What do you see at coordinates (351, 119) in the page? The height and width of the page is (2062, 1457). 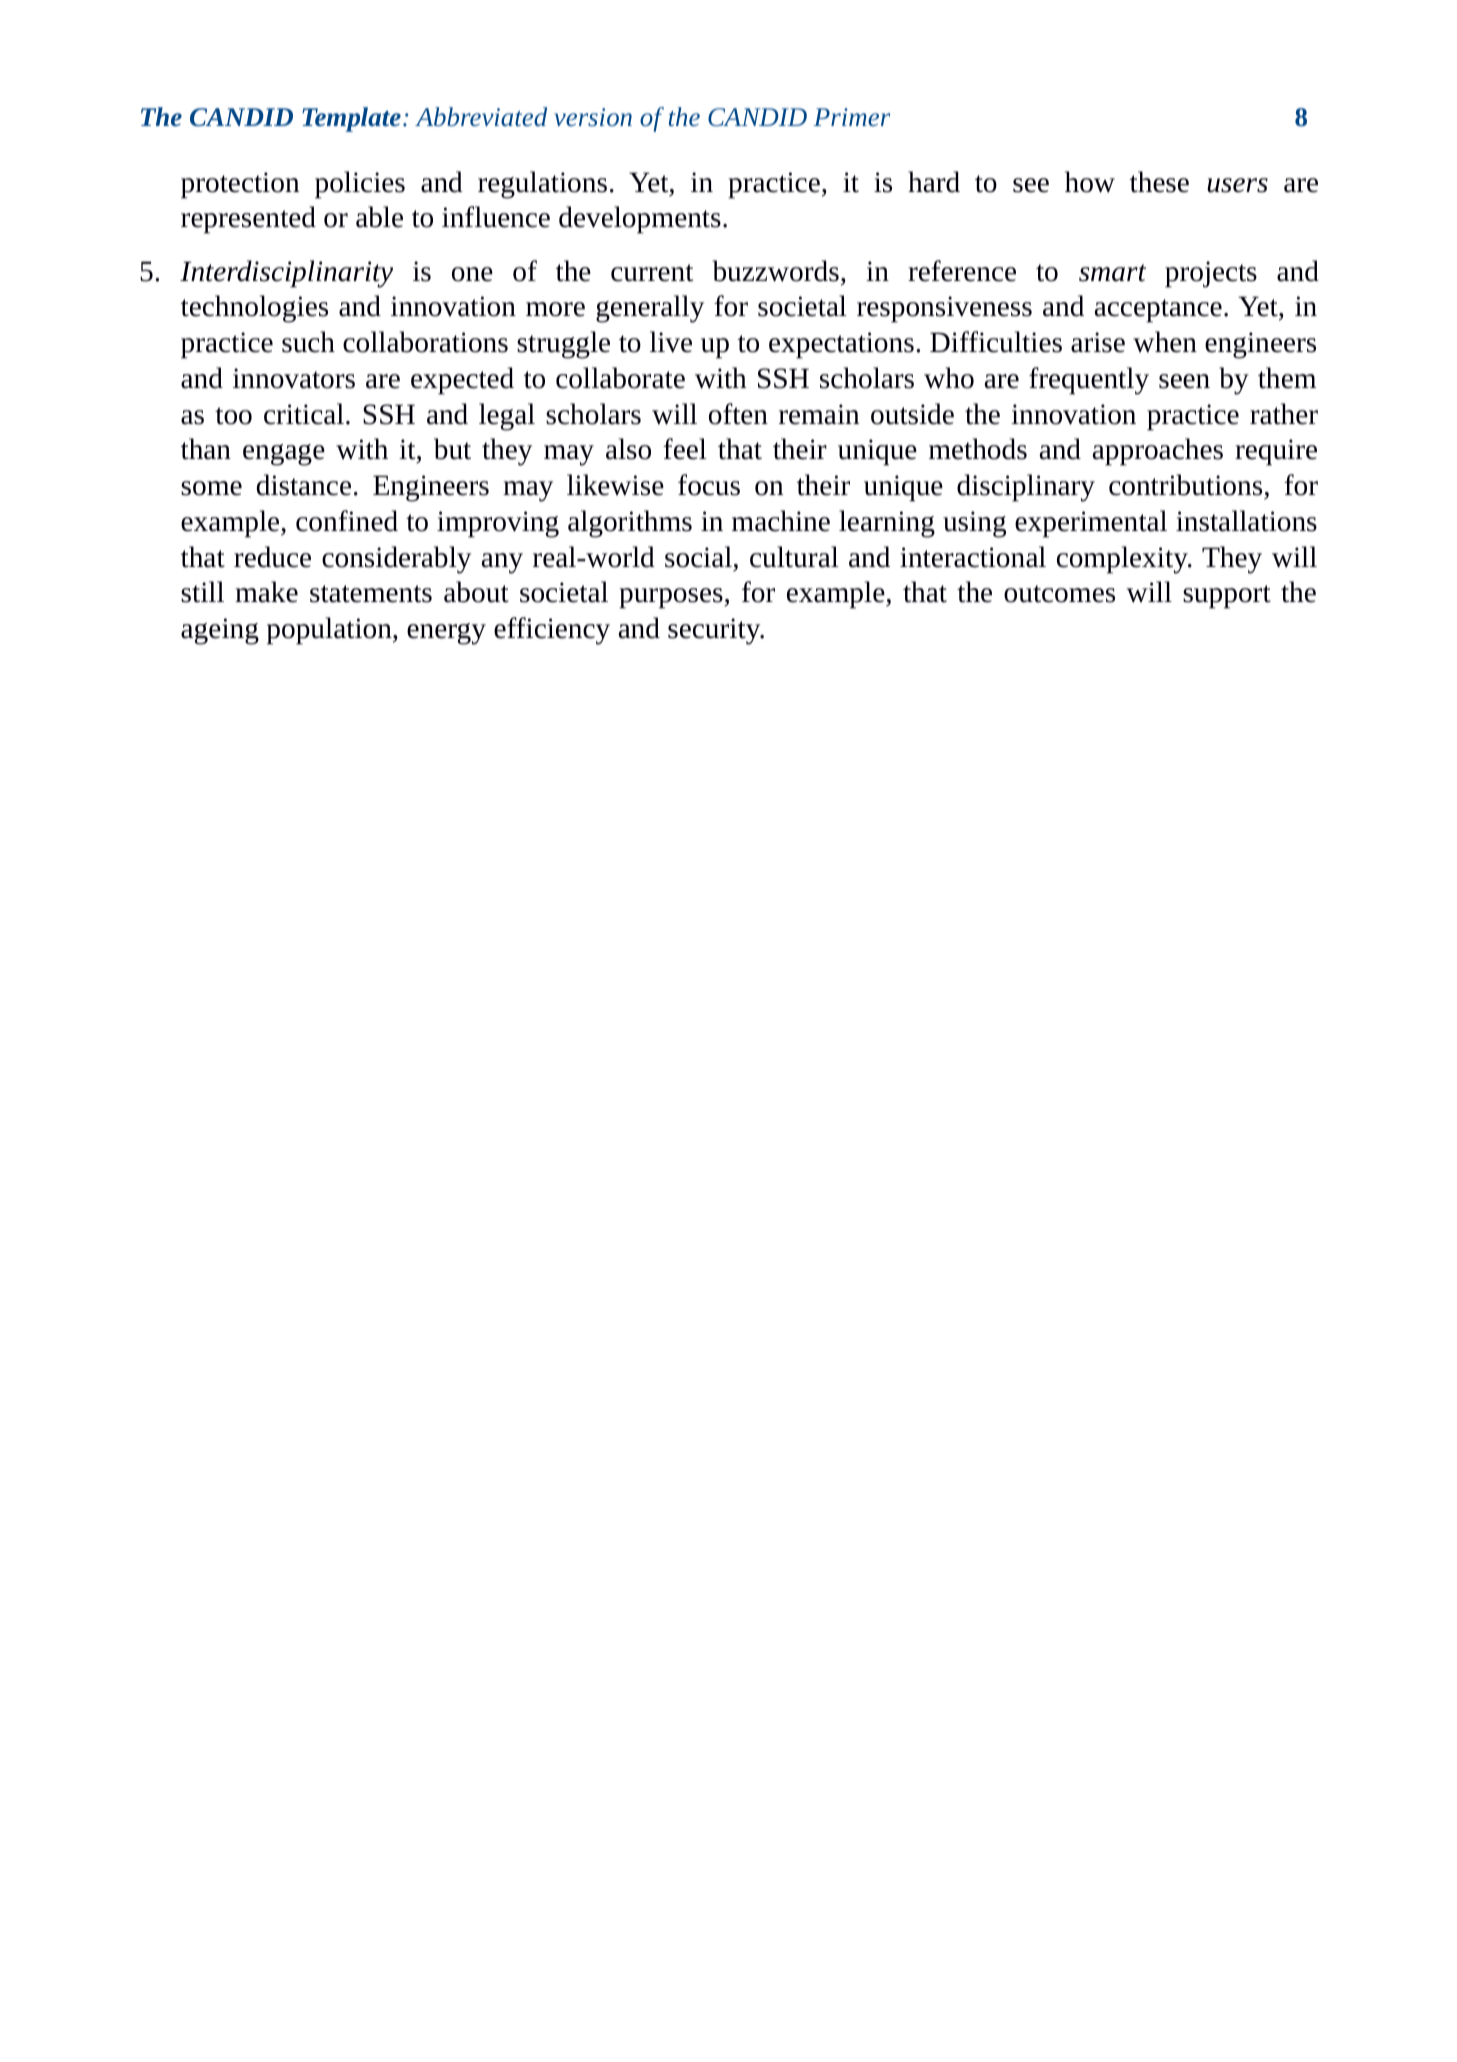 I see `Template` at bounding box center [351, 119].
